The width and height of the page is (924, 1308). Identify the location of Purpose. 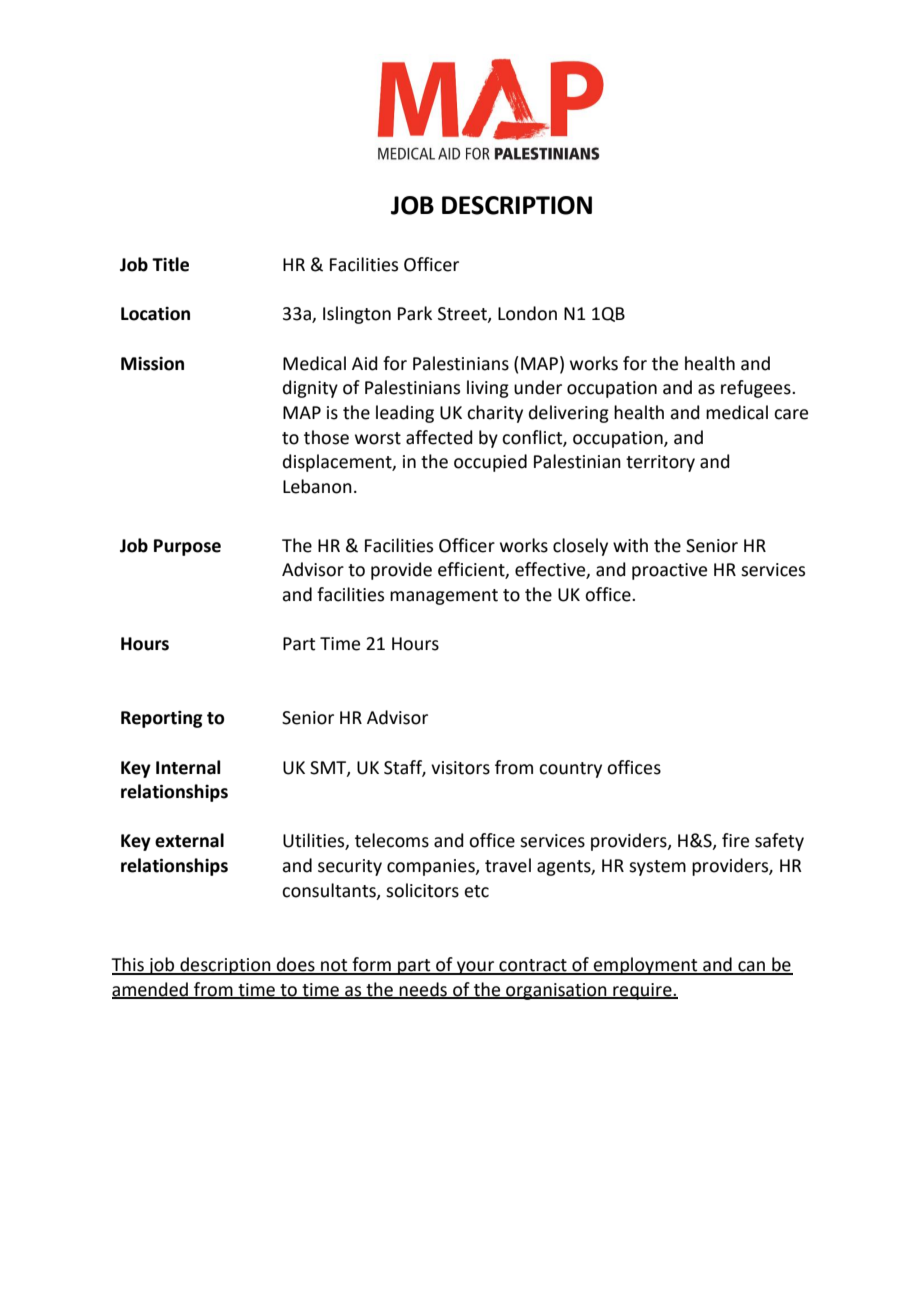
(187, 547).
